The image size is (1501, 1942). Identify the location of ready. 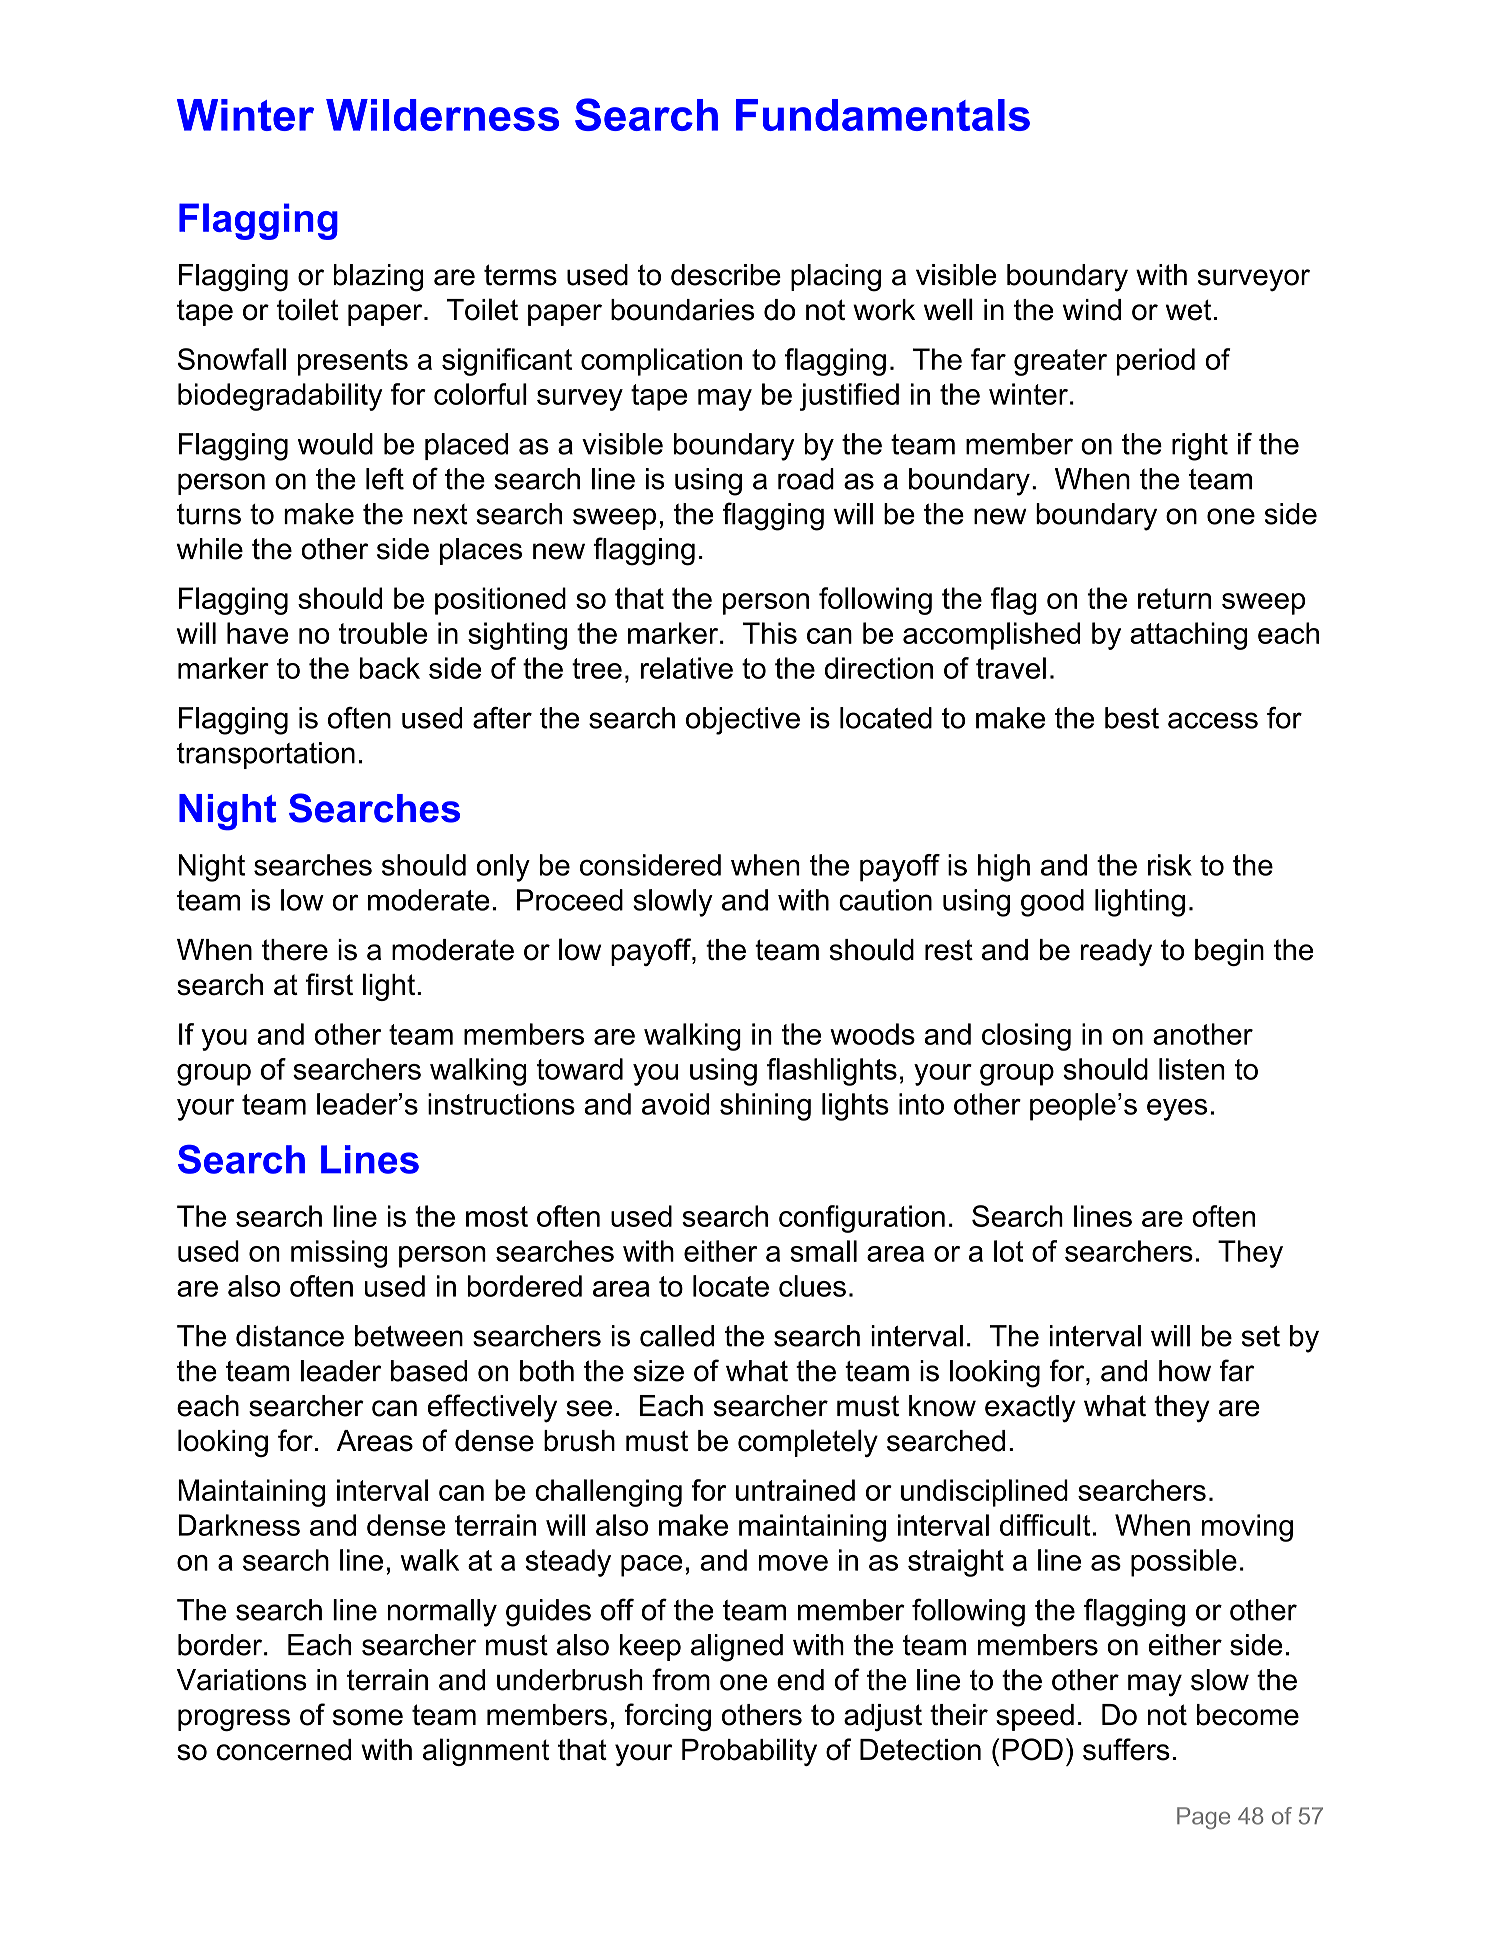
(1116, 952).
